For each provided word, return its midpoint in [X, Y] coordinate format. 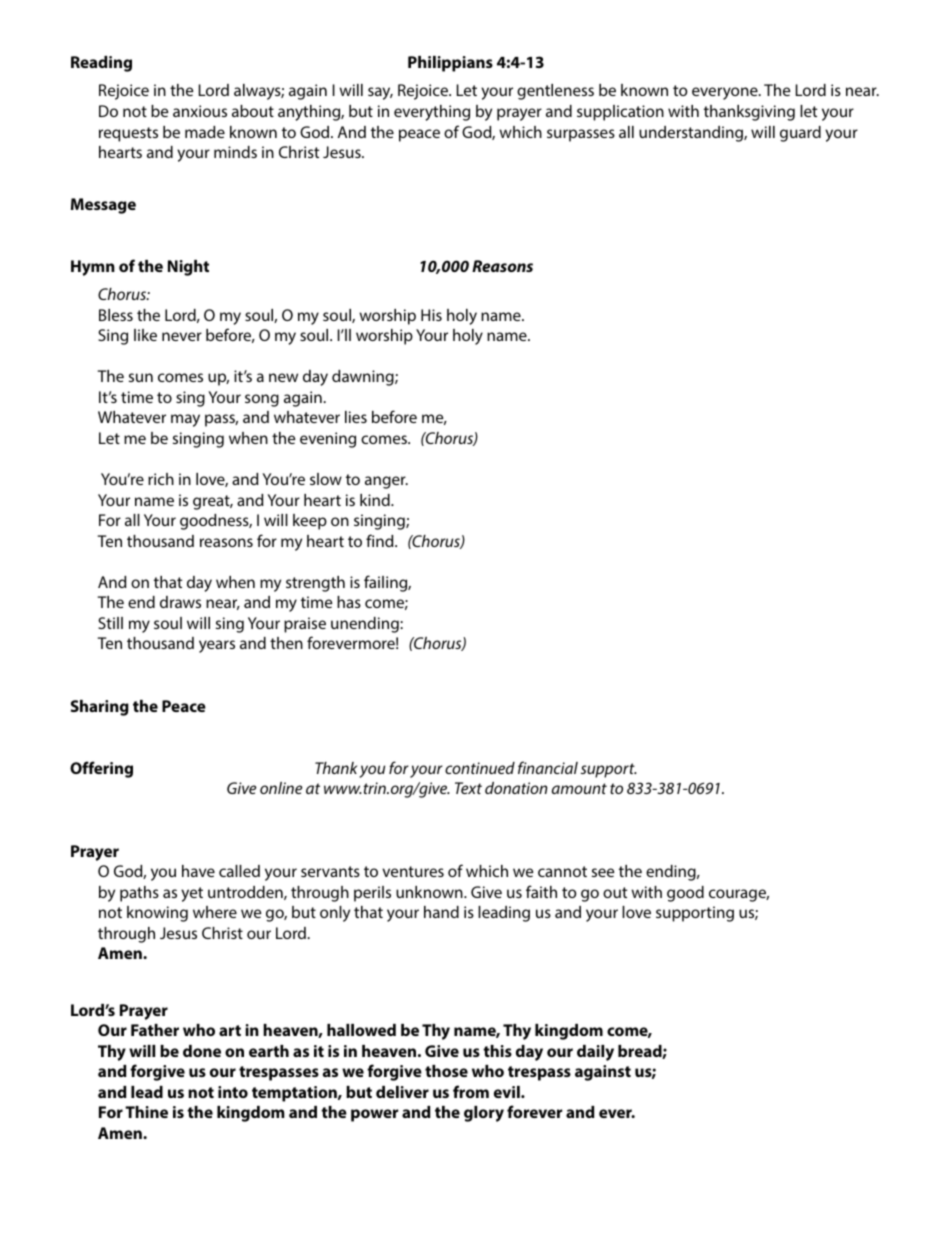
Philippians [450, 64]
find [381, 540]
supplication [620, 113]
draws [180, 602]
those [446, 1071]
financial [548, 767]
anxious [200, 111]
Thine [146, 1112]
